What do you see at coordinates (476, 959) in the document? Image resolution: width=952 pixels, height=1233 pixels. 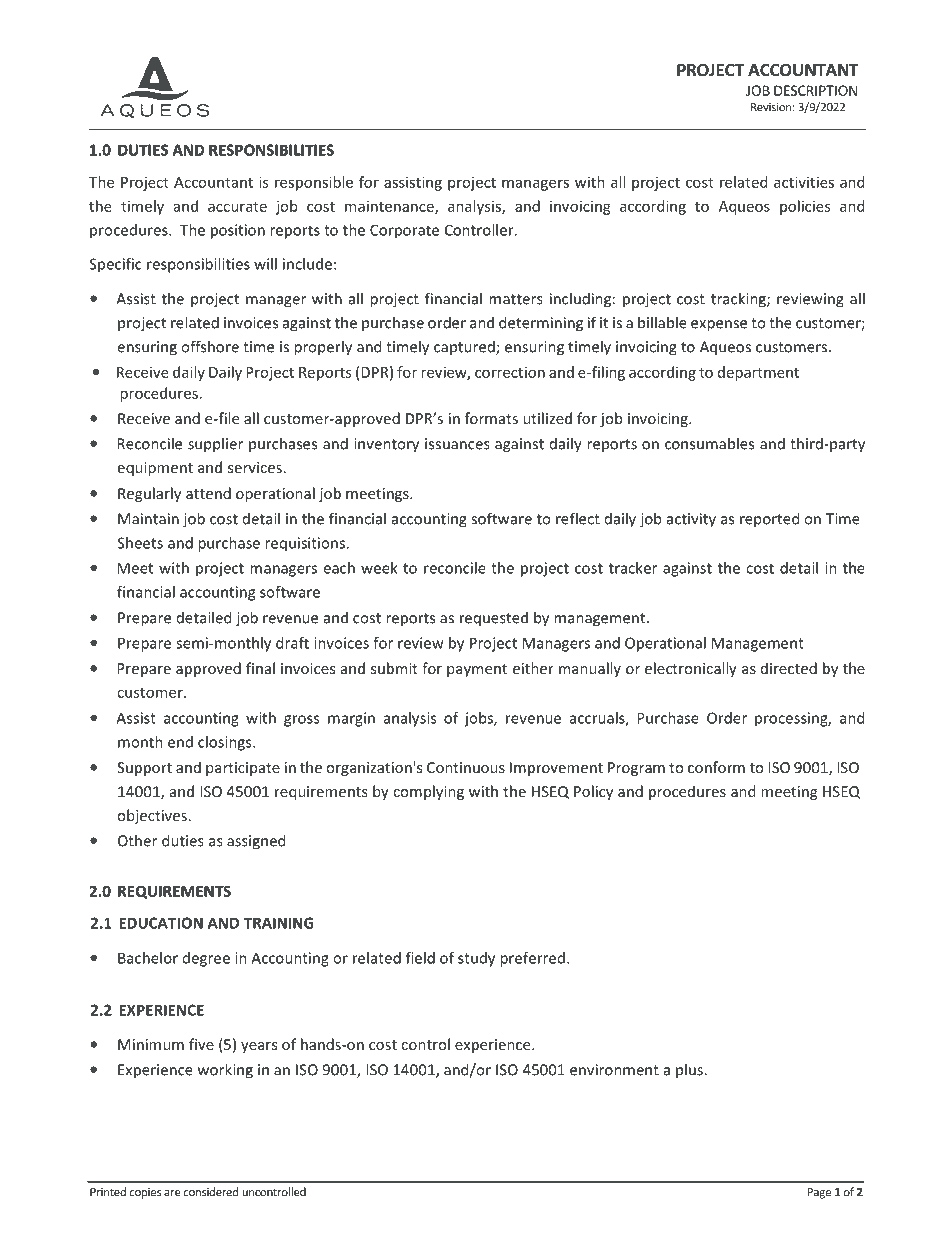 I see `study` at bounding box center [476, 959].
